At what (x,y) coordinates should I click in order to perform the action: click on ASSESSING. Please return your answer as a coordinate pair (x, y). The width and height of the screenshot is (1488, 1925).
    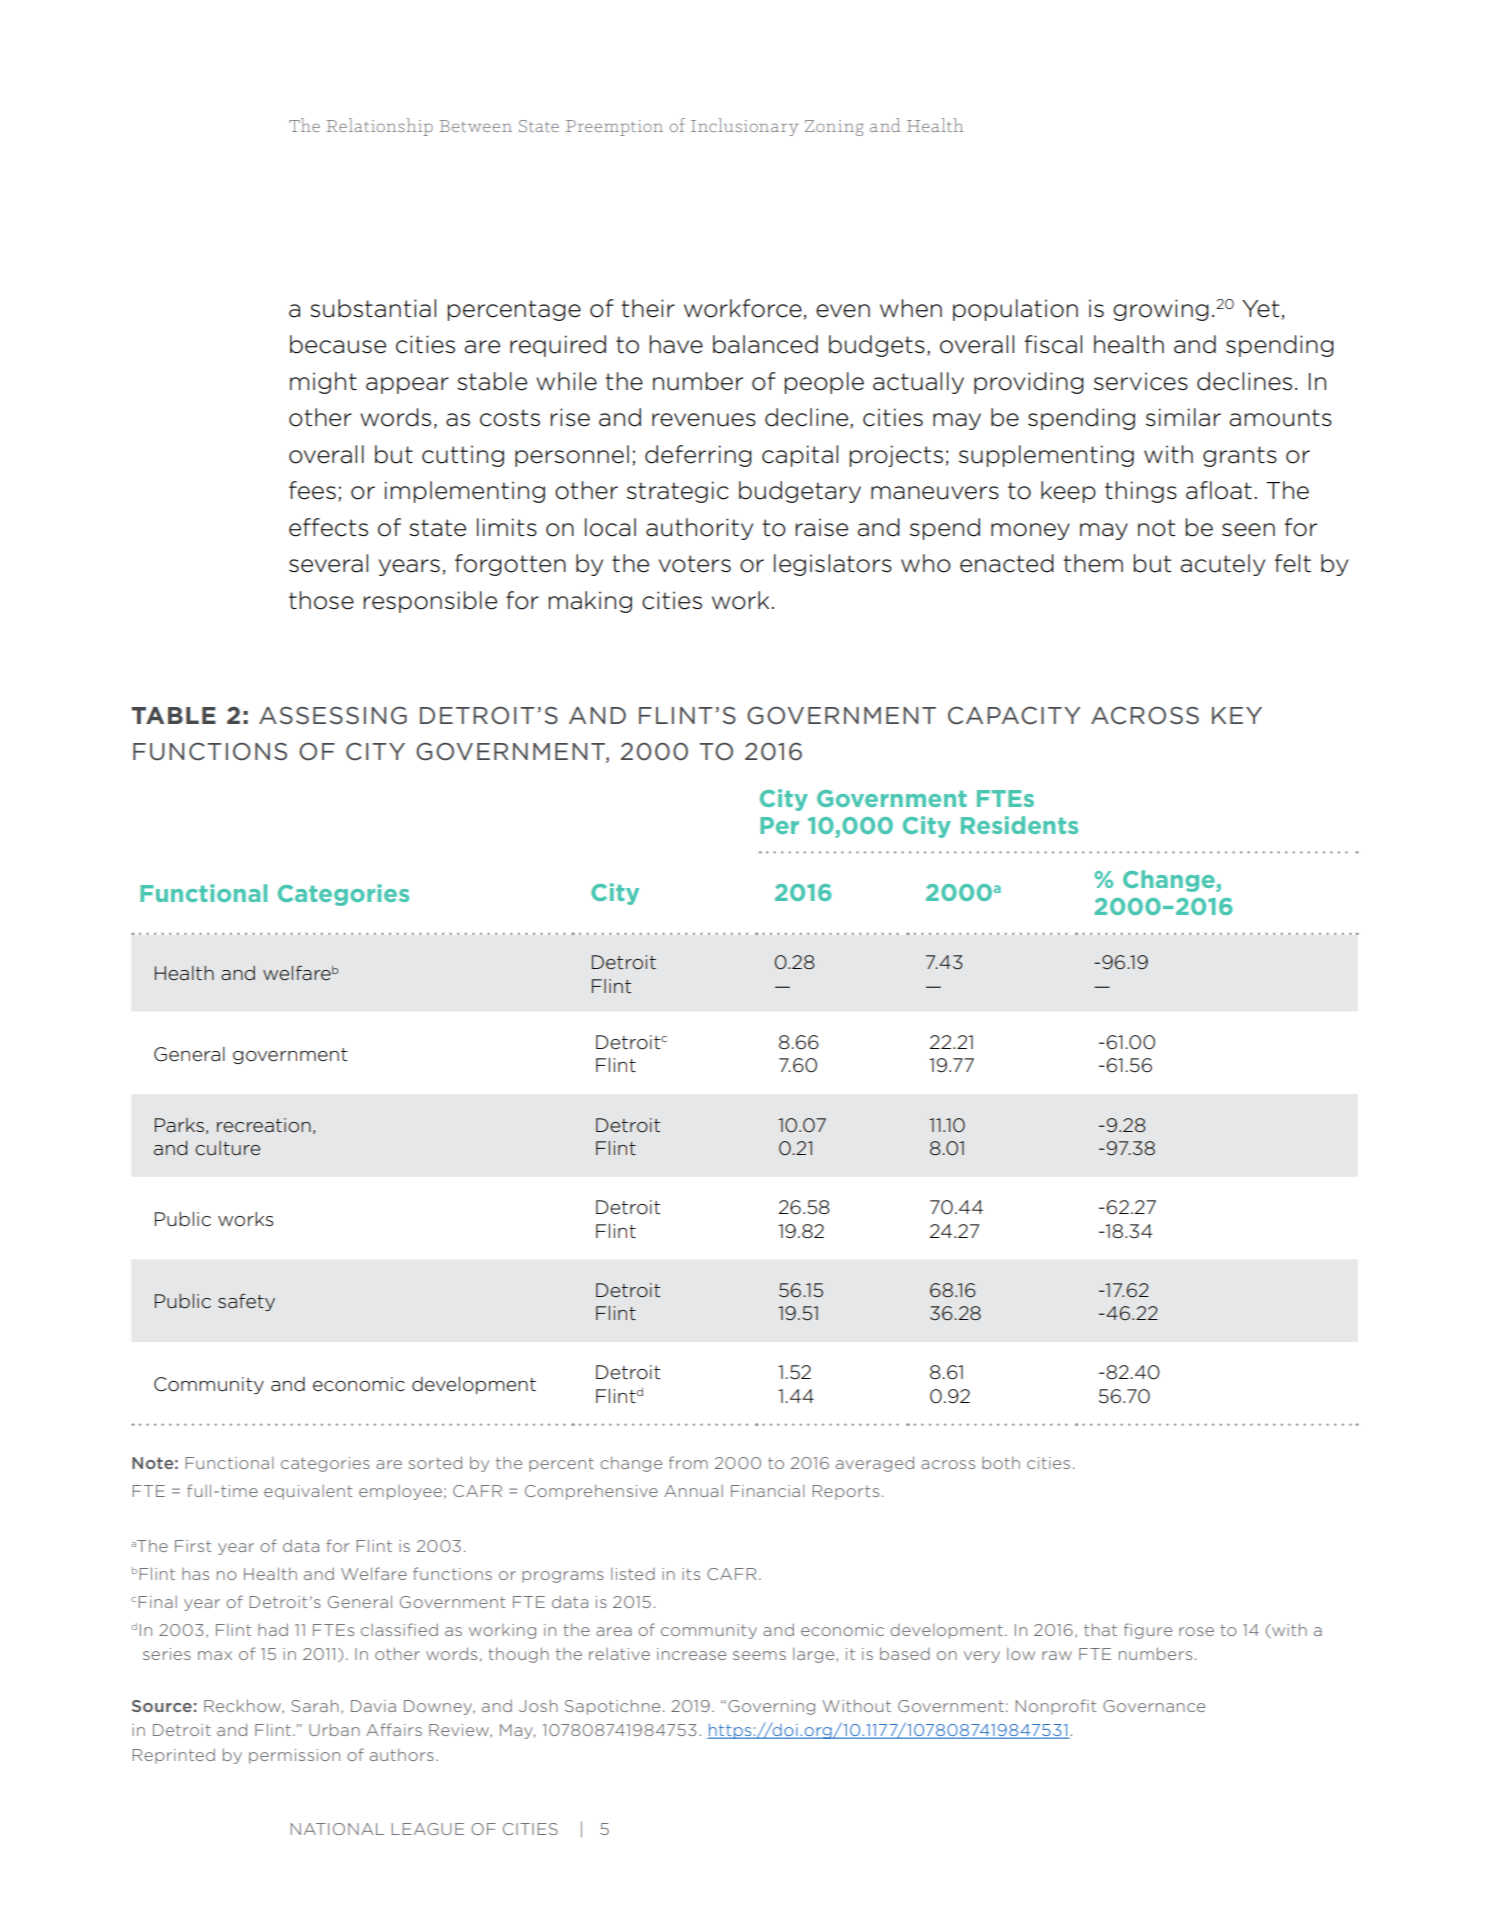
    Looking at the image, I should click on (333, 715).
